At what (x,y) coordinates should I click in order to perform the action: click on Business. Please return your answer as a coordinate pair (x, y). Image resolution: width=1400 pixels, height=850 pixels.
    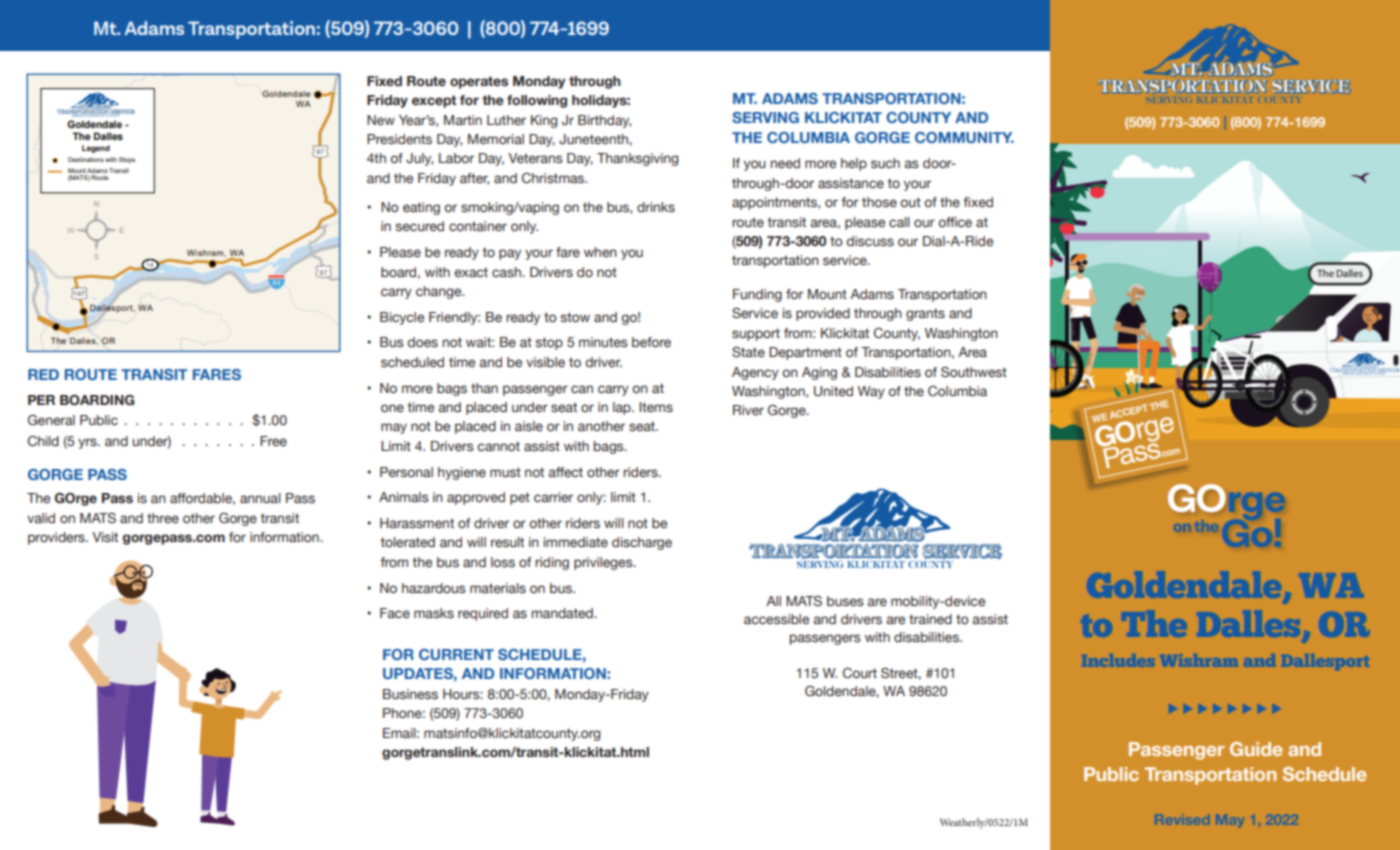
    Looking at the image, I should click on (410, 694).
